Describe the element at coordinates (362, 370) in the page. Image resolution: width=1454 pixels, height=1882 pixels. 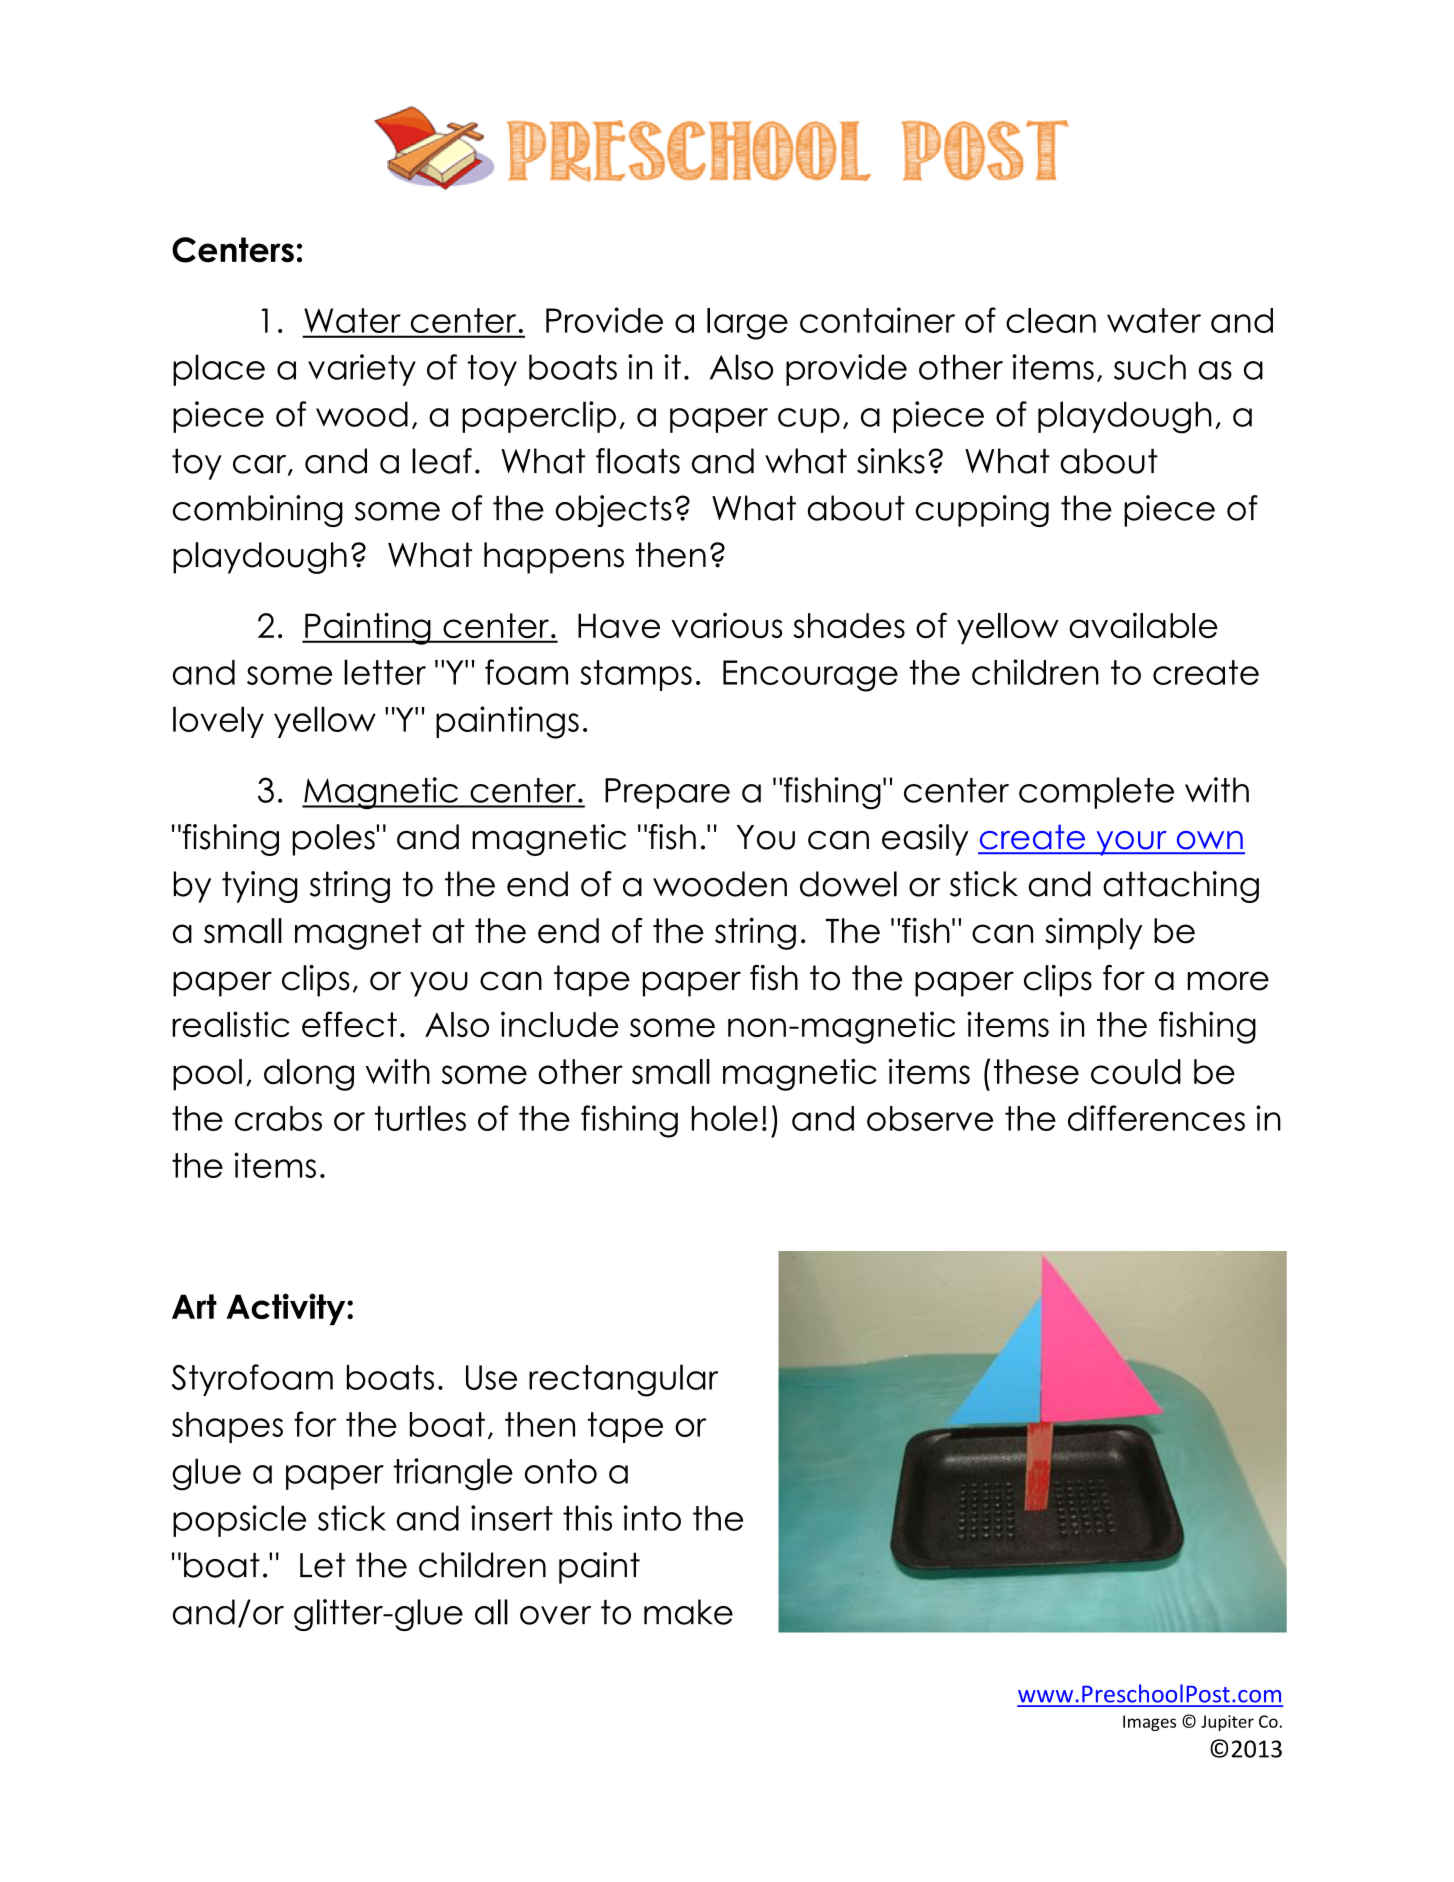
I see `variety` at that location.
